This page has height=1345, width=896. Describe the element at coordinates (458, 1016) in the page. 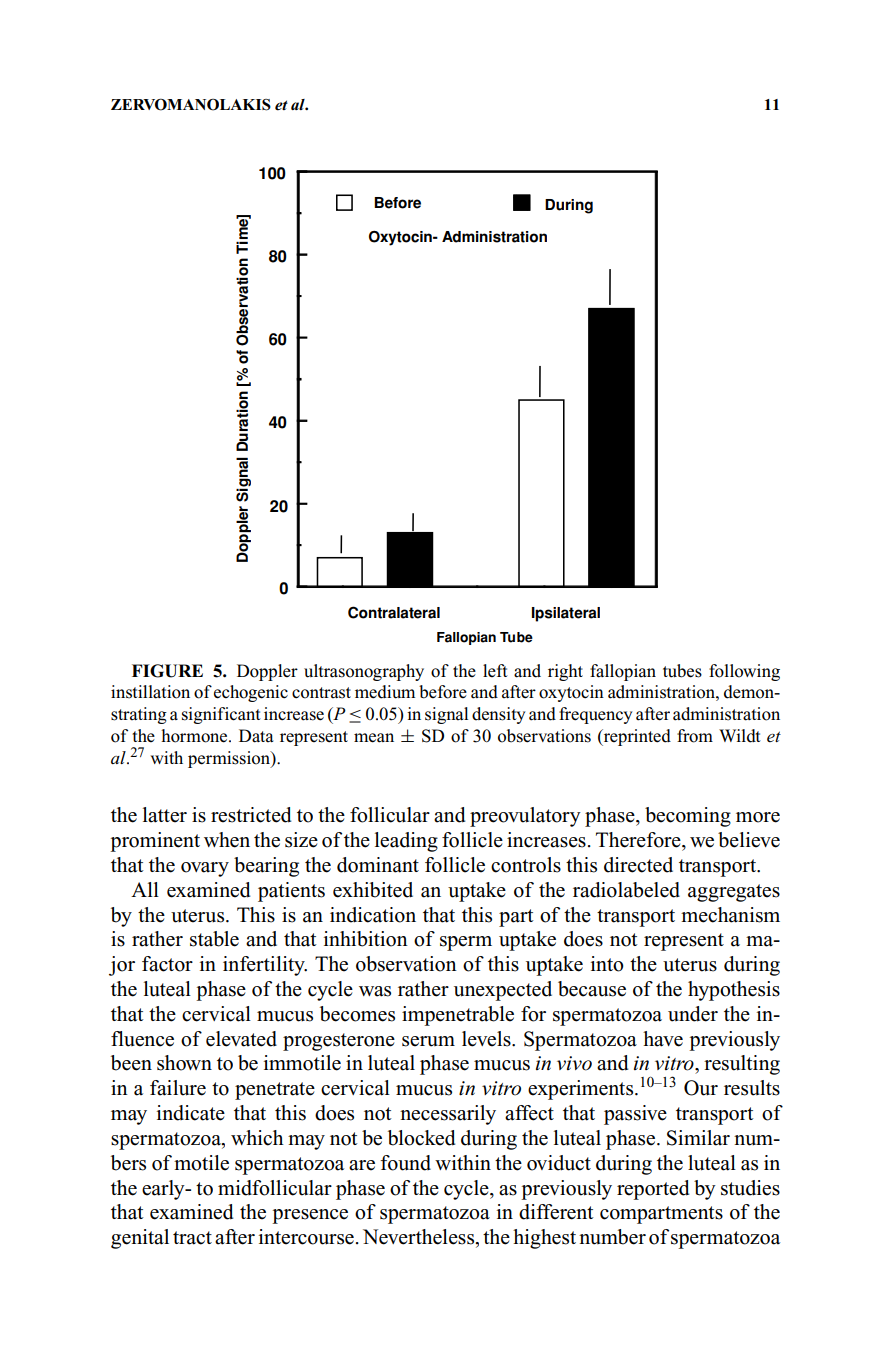

I see `impenetrable` at that location.
